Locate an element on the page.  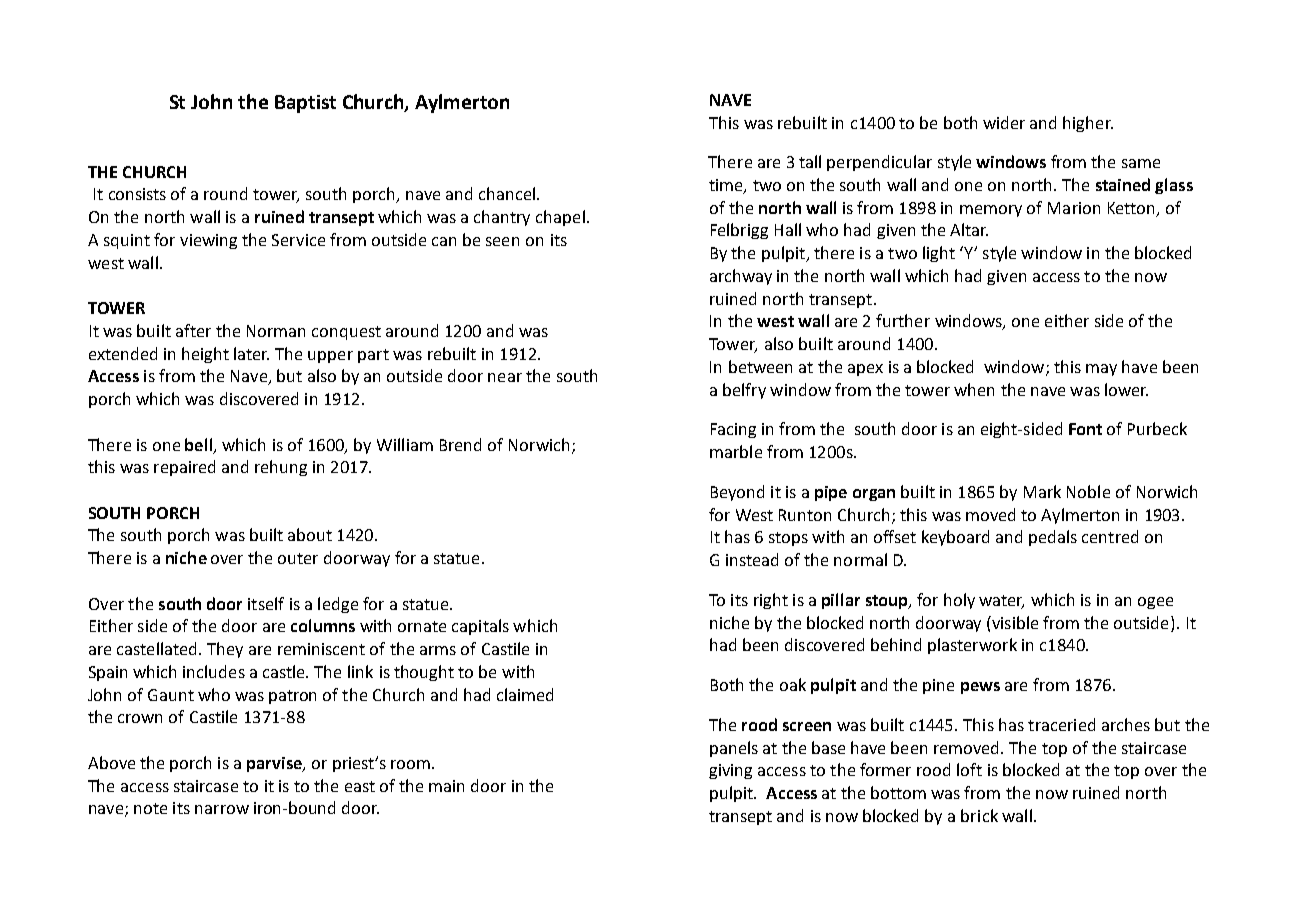
narrow is located at coordinates (222, 809).
